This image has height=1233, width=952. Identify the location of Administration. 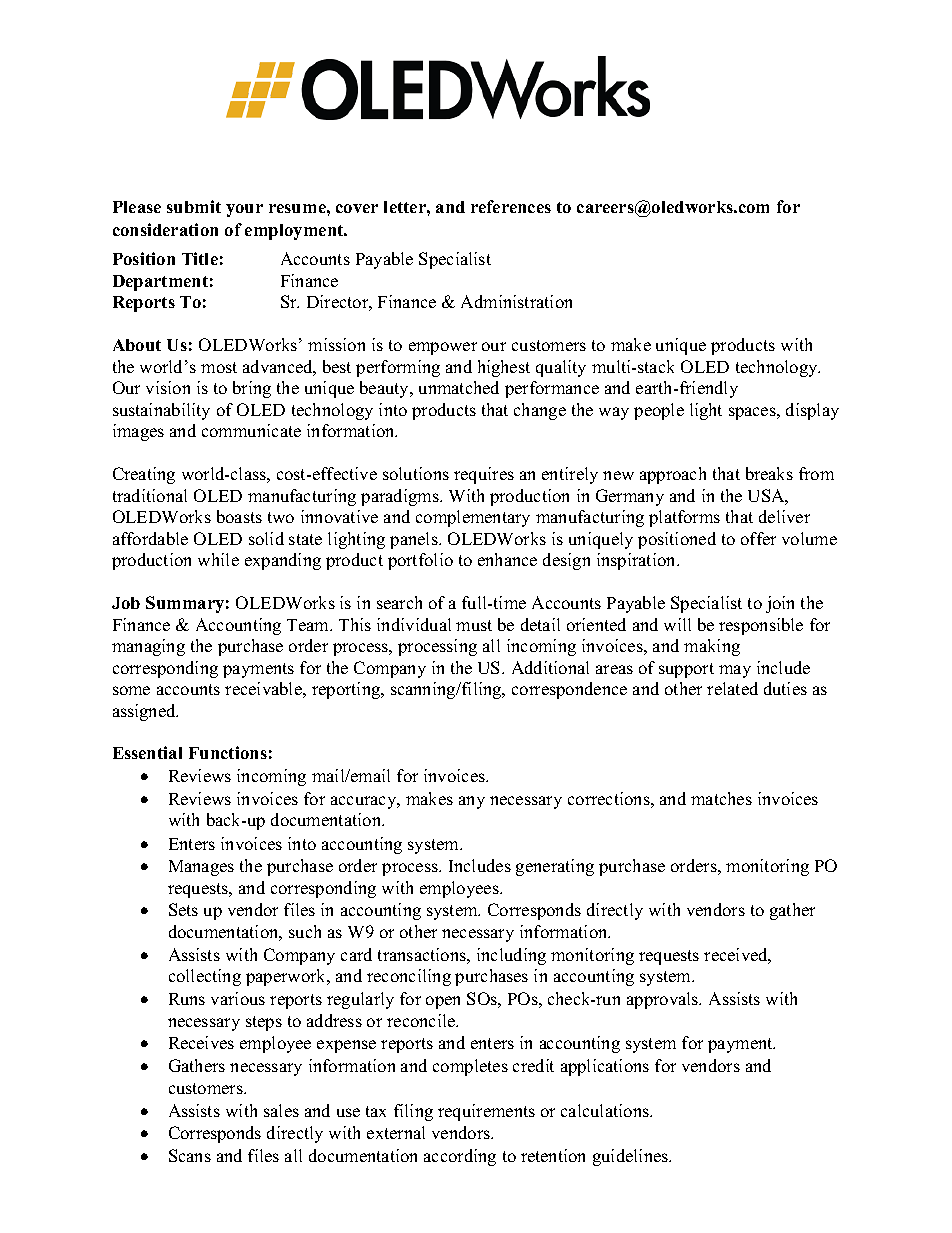
(516, 301).
